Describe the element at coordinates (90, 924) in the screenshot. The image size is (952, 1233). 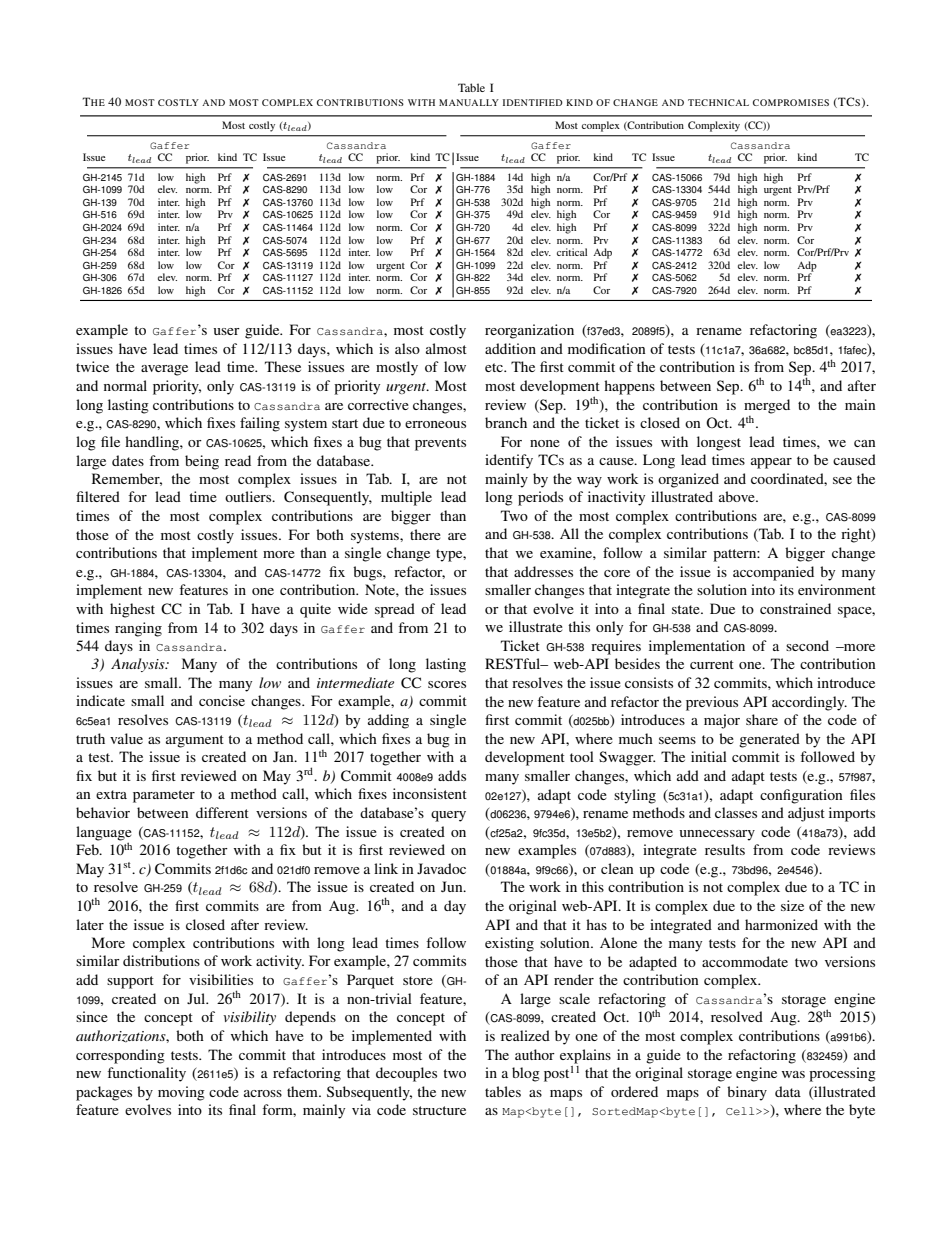
I see `later` at that location.
